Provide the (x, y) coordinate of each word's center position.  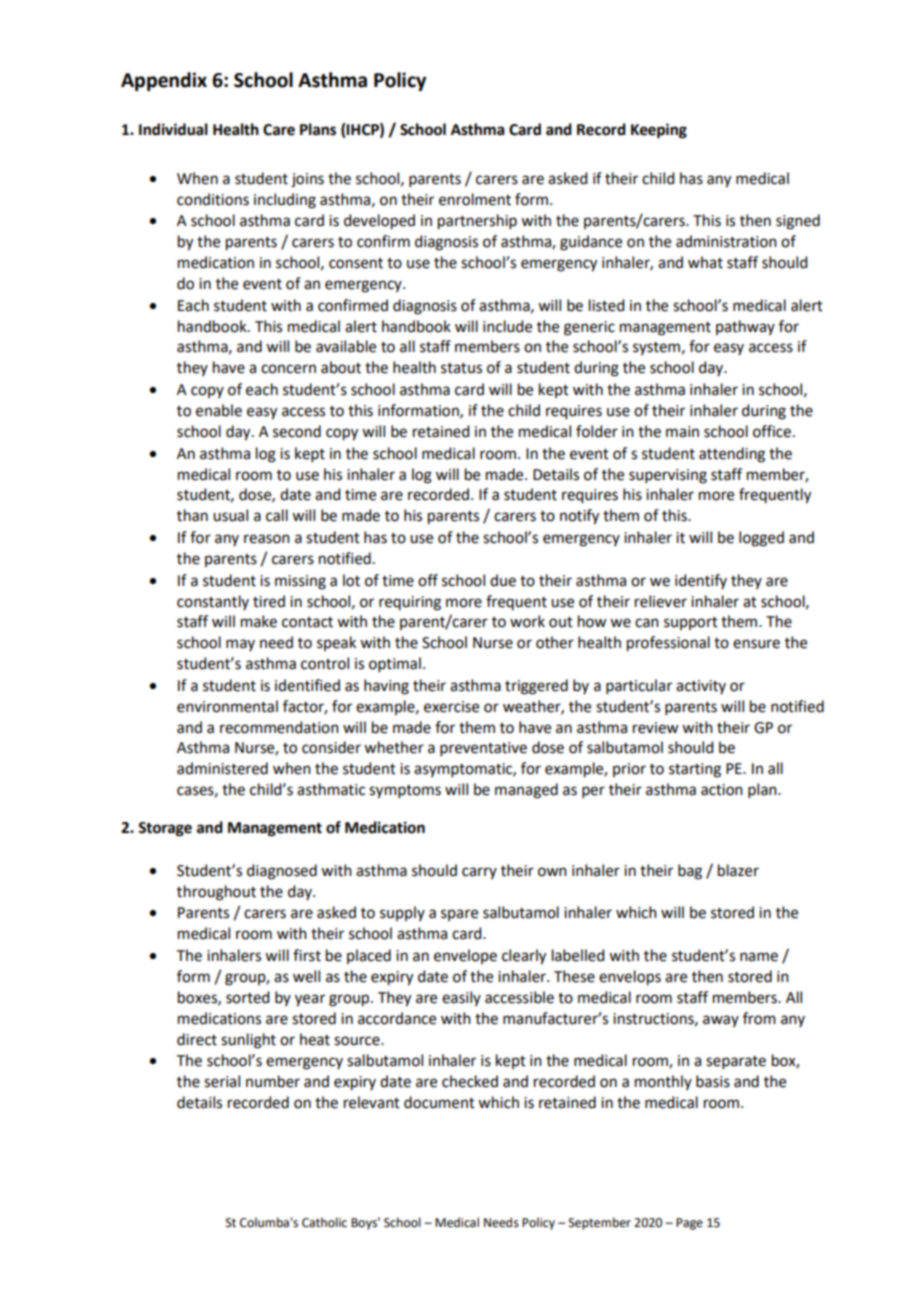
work (527, 621)
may (240, 645)
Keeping (659, 131)
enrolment (475, 199)
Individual (173, 129)
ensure (756, 644)
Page (689, 1224)
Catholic (324, 1222)
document (439, 1102)
